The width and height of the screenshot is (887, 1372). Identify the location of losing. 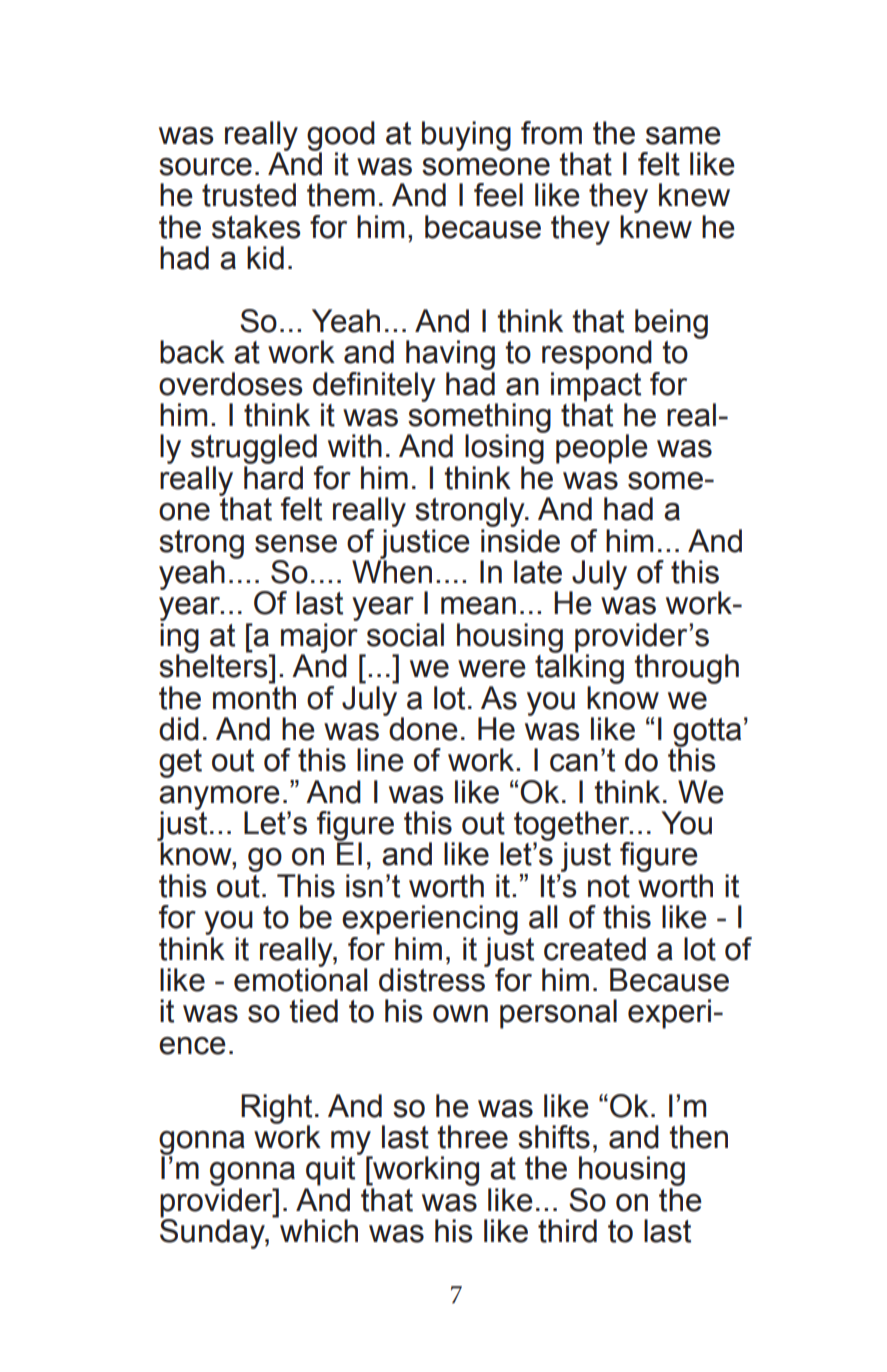
(505, 448).
